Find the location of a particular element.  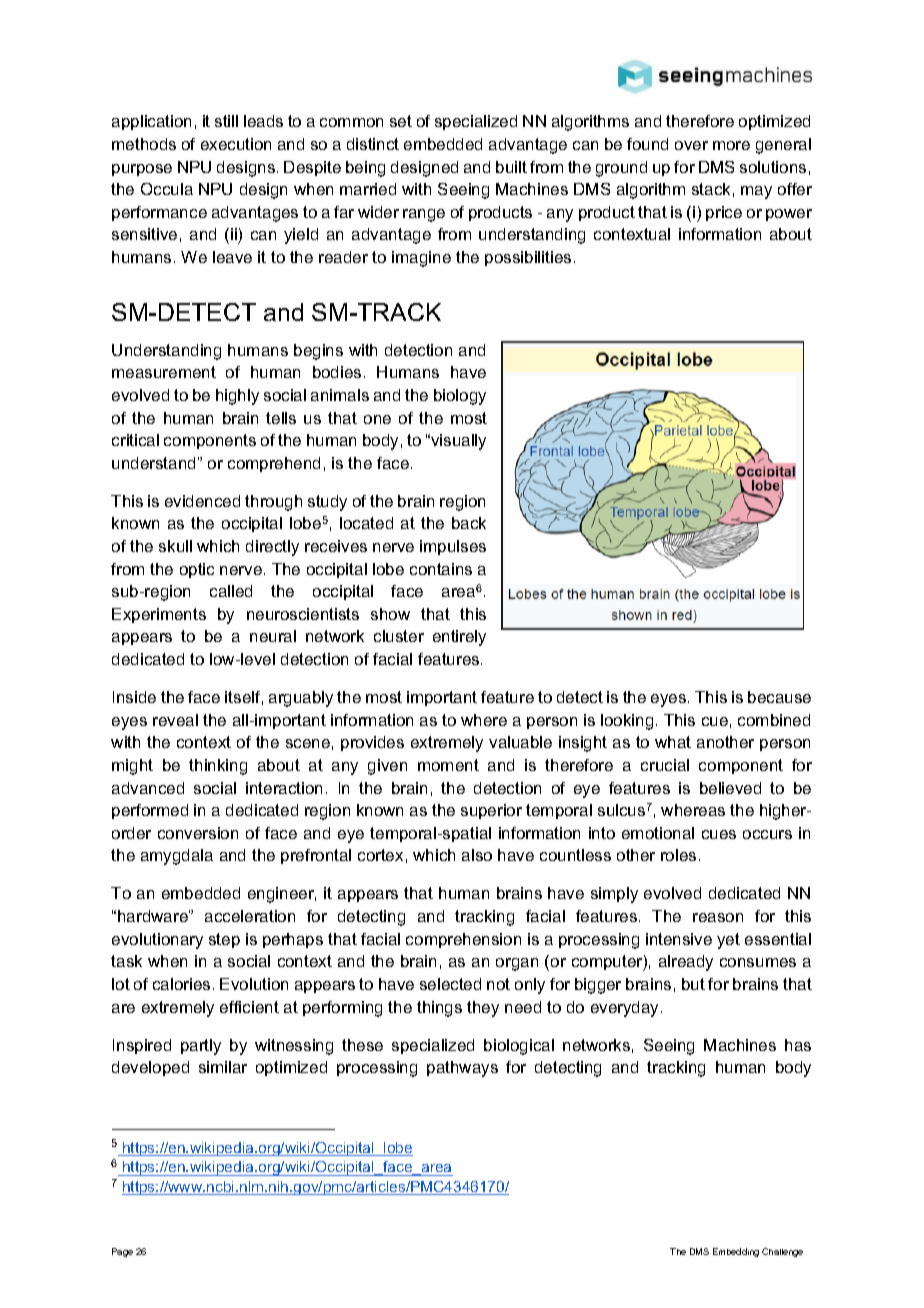

price is located at coordinates (724, 213).
